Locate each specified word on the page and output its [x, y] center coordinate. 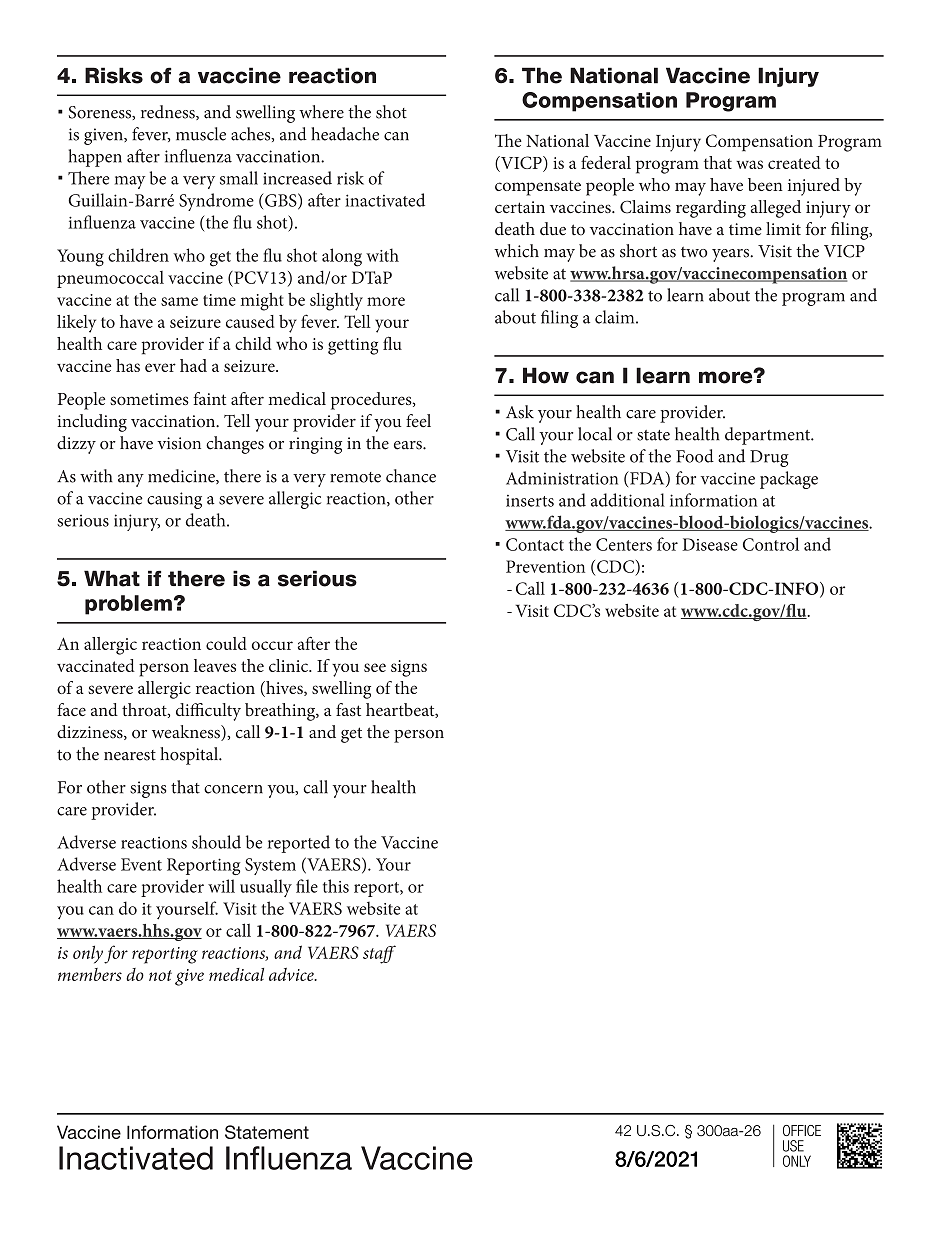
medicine [182, 476]
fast [348, 710]
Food [695, 456]
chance [411, 476]
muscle [201, 134]
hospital [190, 756]
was [749, 164]
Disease [710, 544]
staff [379, 954]
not [160, 975]
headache [345, 134]
